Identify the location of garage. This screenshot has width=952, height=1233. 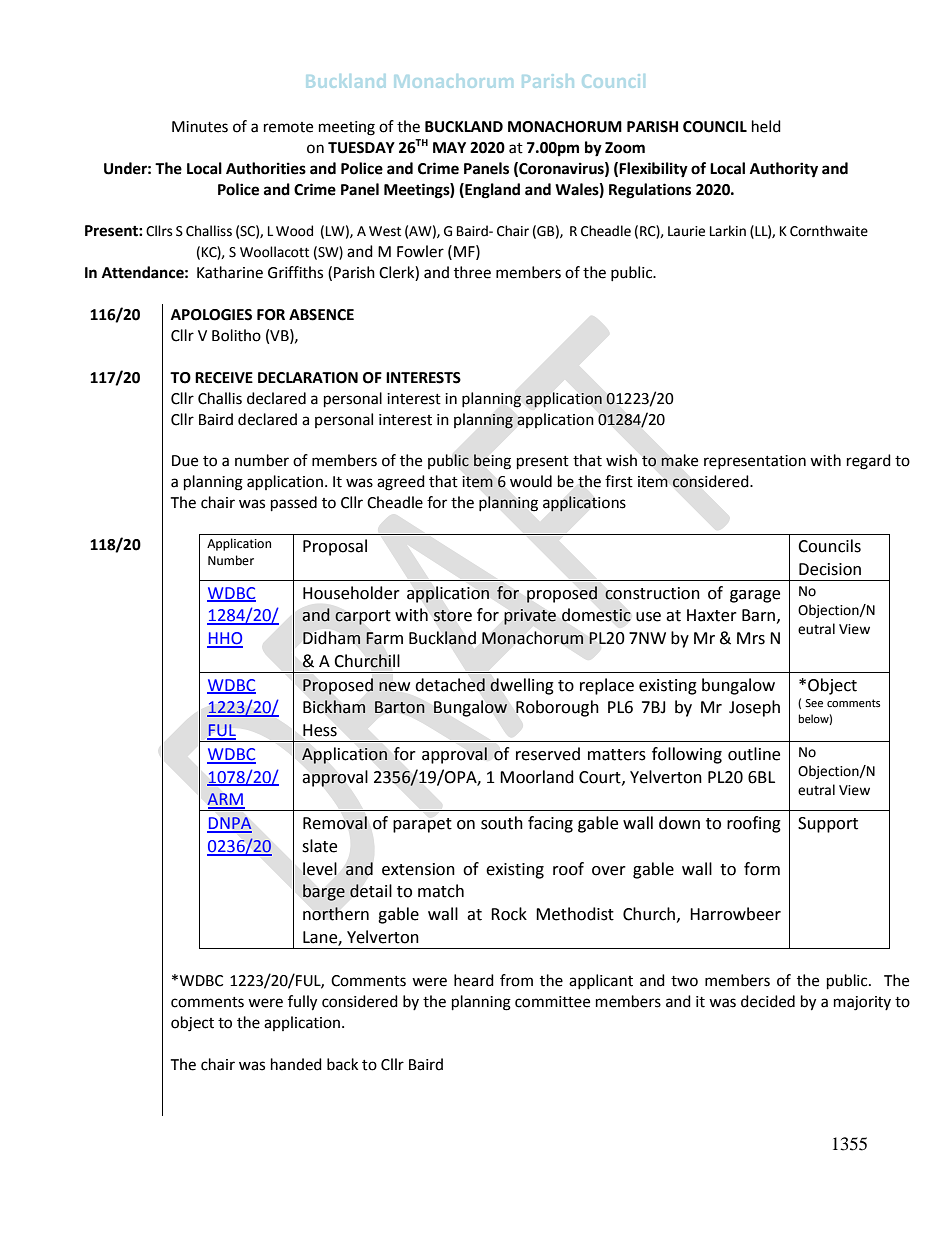
(755, 596).
